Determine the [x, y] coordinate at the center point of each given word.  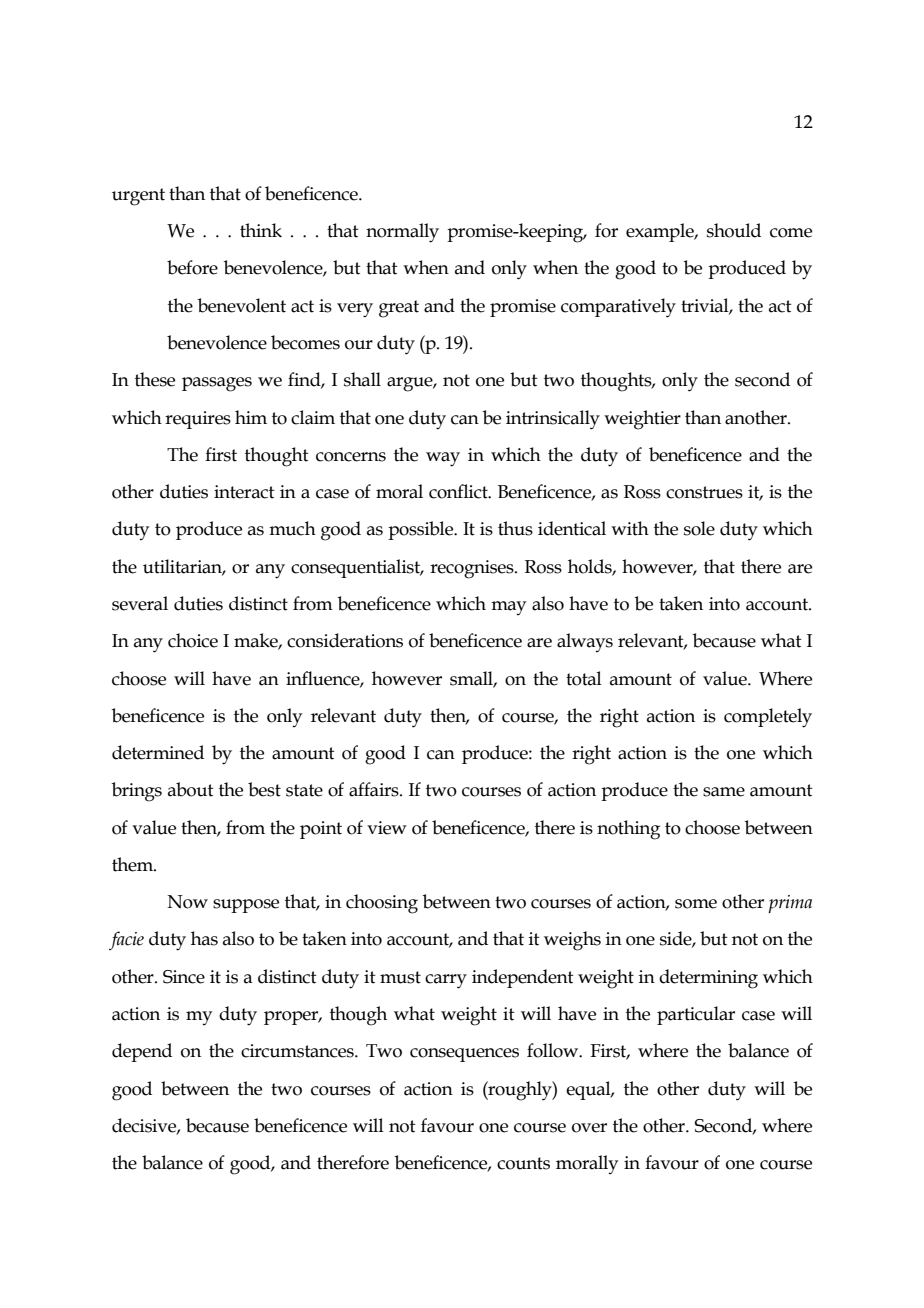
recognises [473, 569]
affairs [375, 789]
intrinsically [553, 420]
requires [198, 420]
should [734, 230]
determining [708, 979]
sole [699, 528]
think [261, 230]
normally [402, 233]
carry [446, 981]
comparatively [618, 308]
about [191, 789]
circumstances [298, 1051]
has [204, 938]
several [140, 603]
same [724, 792]
